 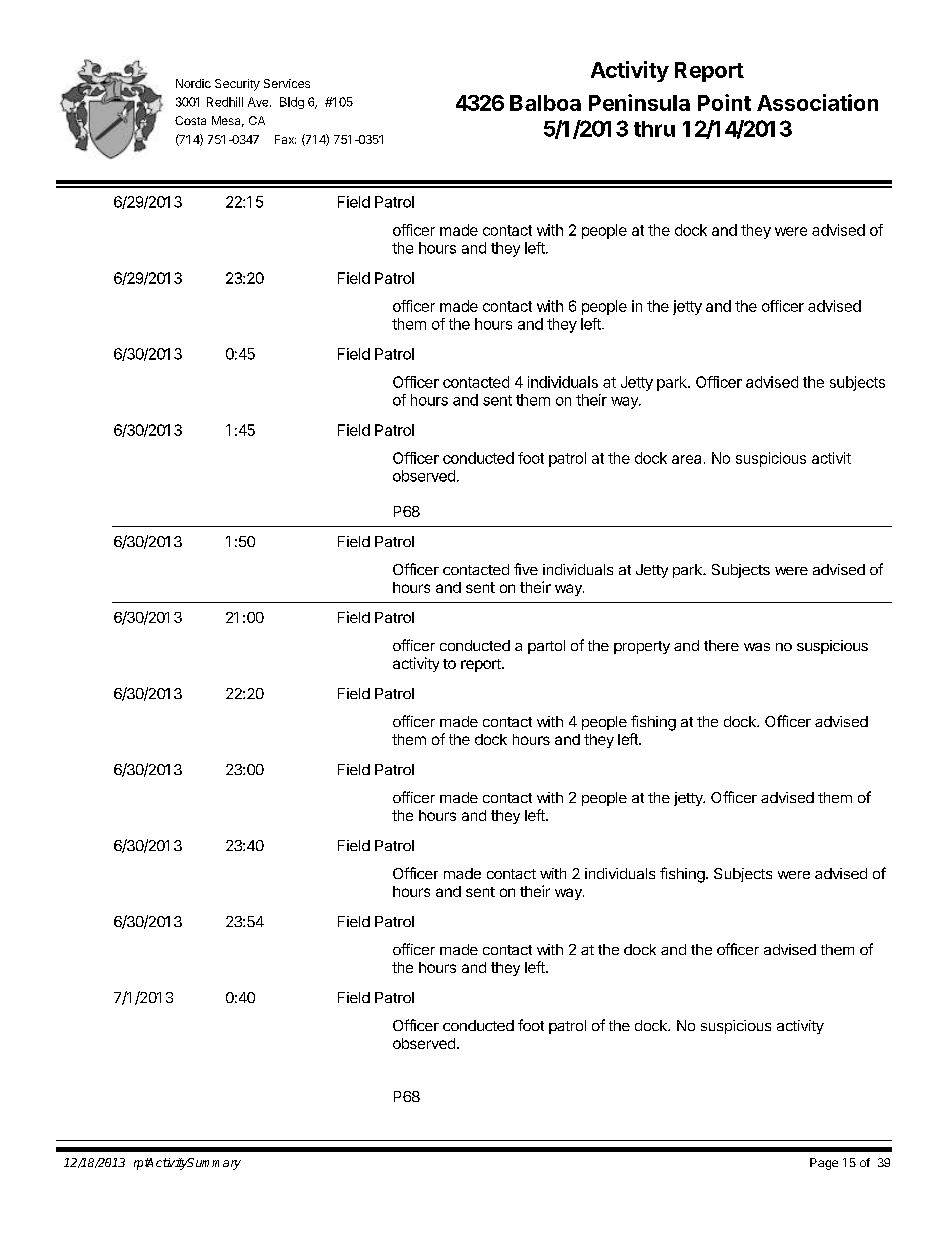 What do you see at coordinates (642, 647) in the screenshot?
I see `property` at bounding box center [642, 647].
